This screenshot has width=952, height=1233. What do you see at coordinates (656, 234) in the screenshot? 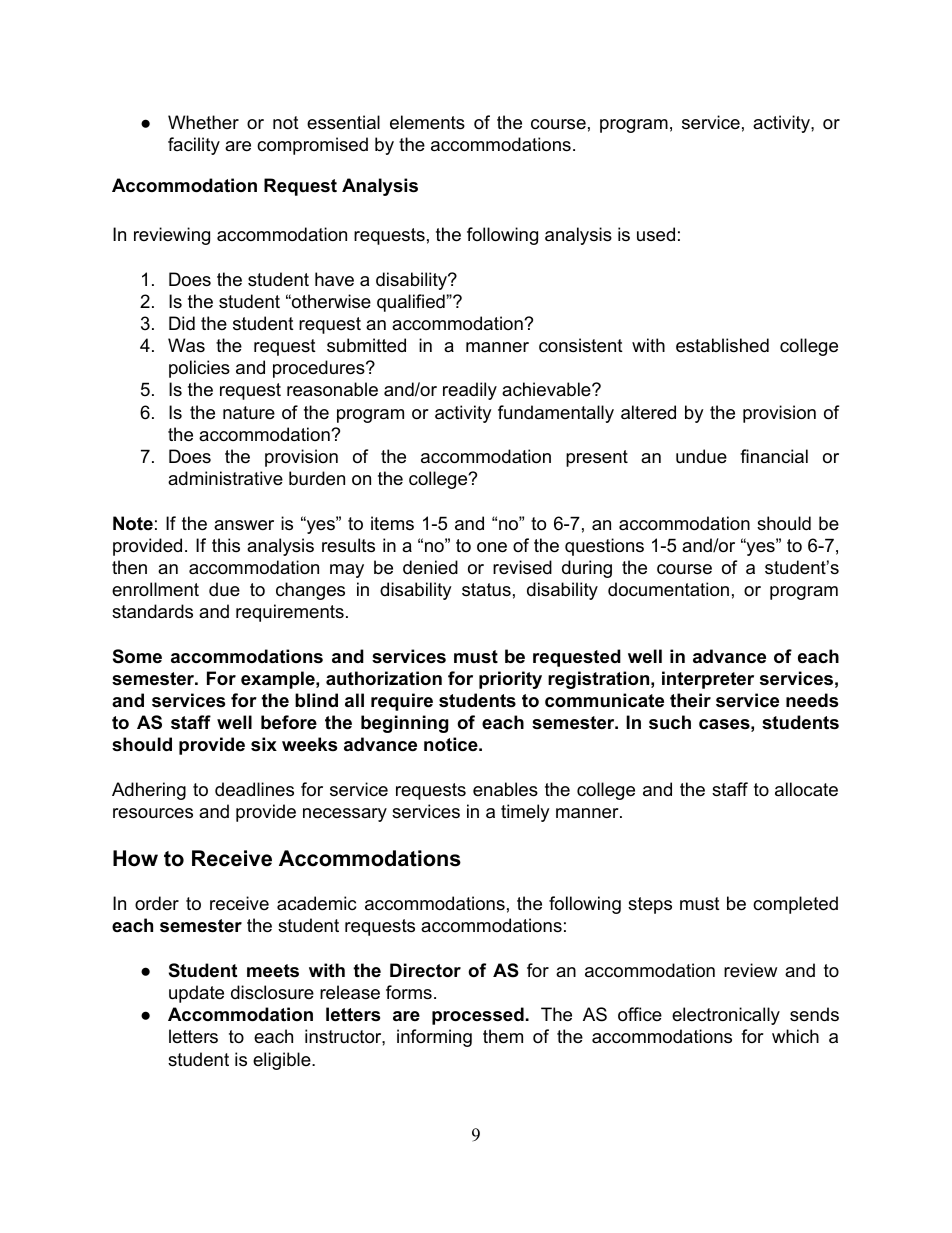
I see `used` at bounding box center [656, 234].
